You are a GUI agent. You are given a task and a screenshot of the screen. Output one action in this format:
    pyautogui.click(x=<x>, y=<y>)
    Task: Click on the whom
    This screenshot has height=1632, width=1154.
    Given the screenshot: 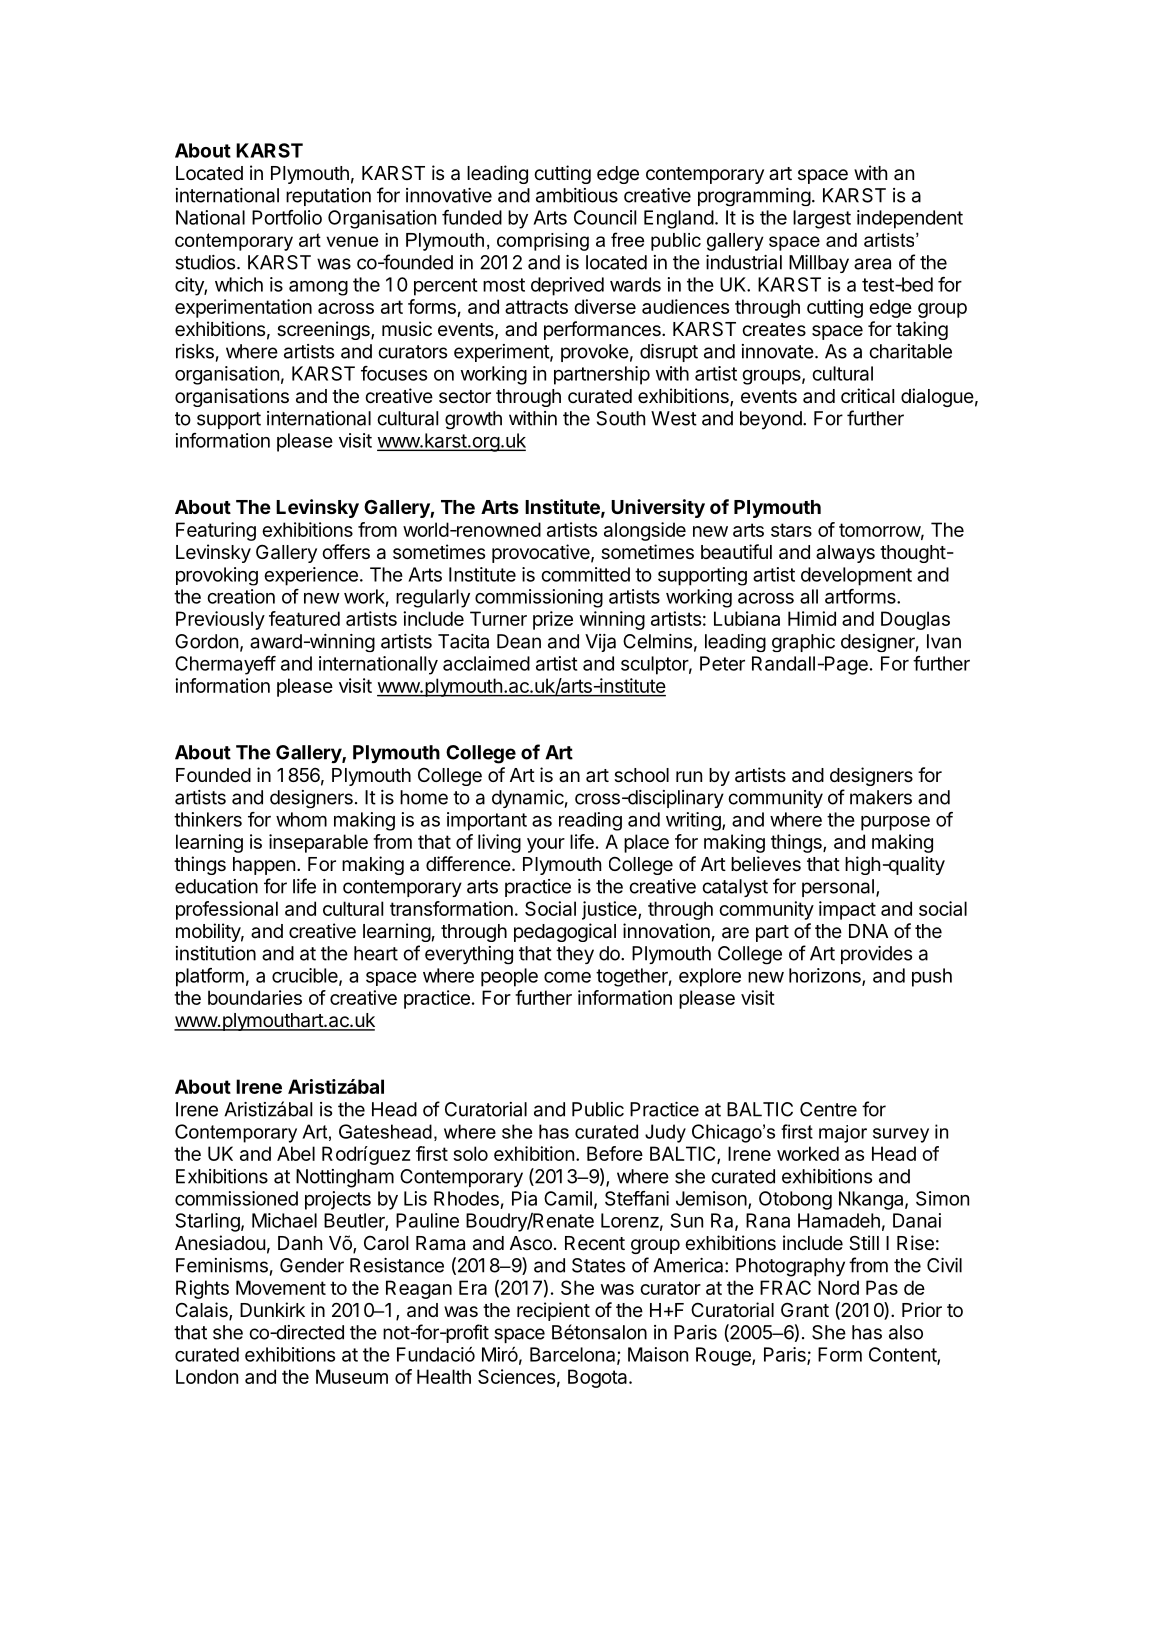 What is the action you would take?
    pyautogui.click(x=301, y=819)
